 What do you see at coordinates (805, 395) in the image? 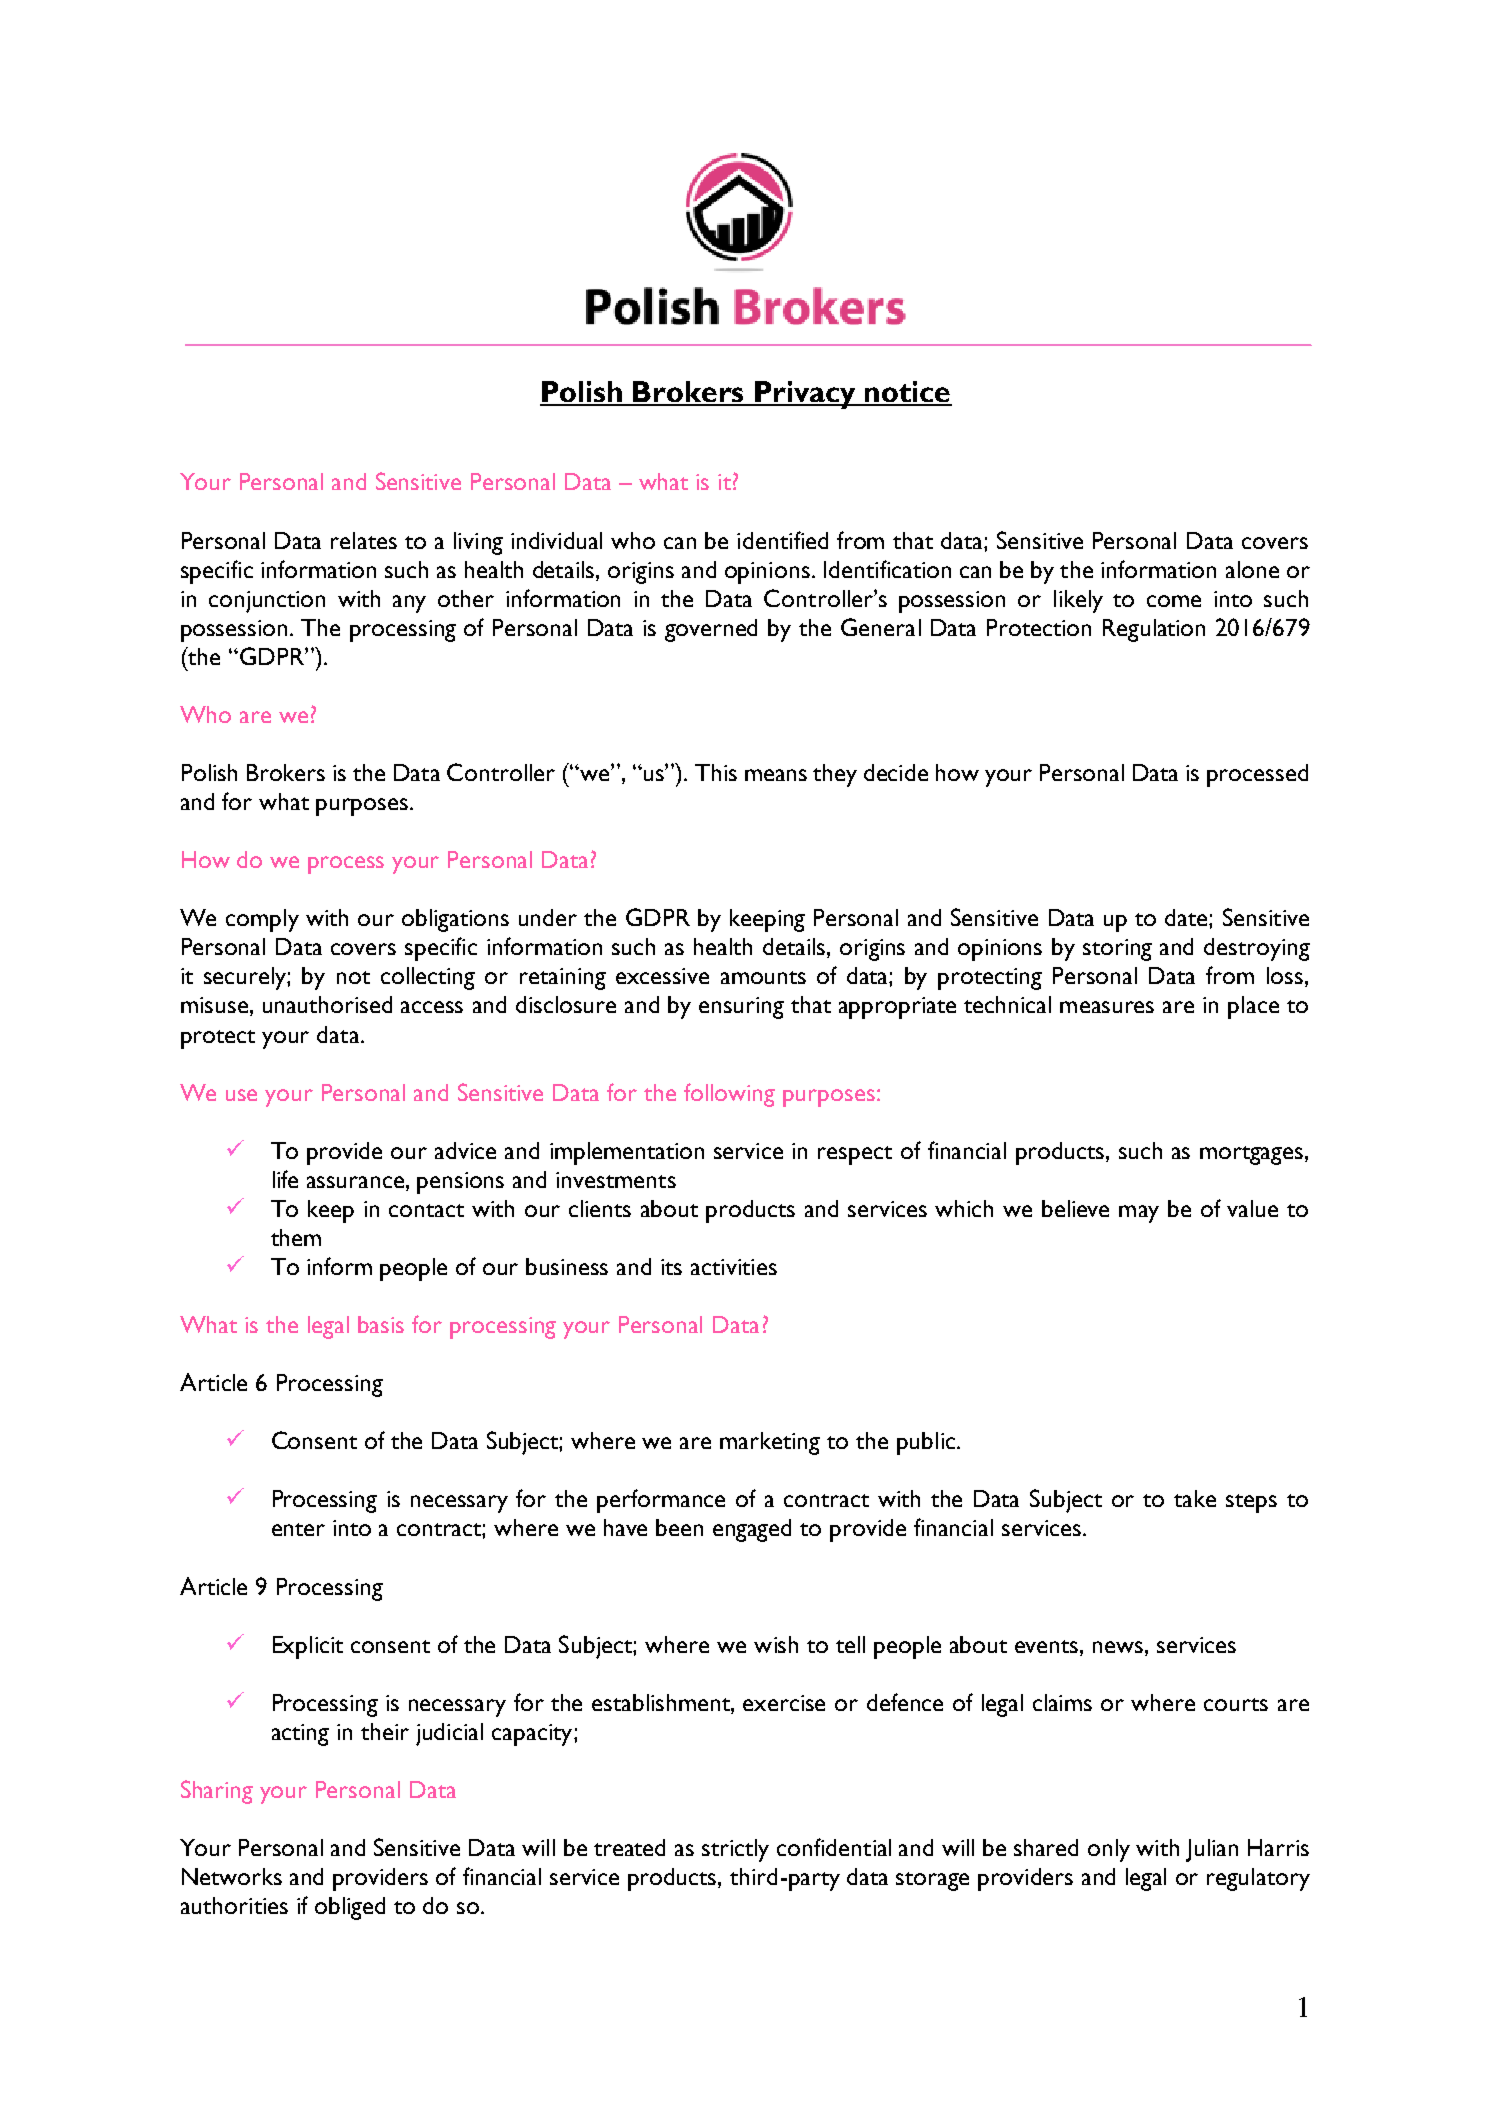
I see `Privacy` at bounding box center [805, 395].
